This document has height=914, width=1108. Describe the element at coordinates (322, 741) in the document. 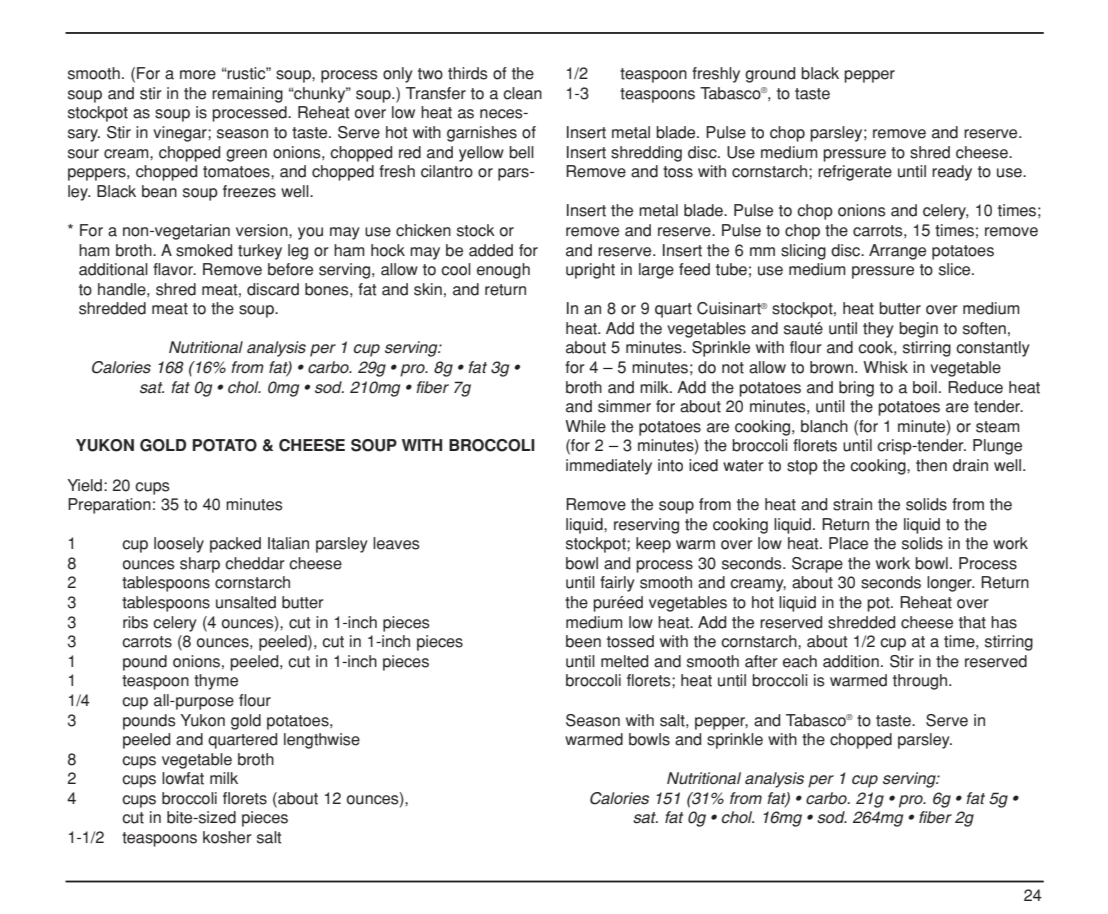

I see `lengthwise` at that location.
